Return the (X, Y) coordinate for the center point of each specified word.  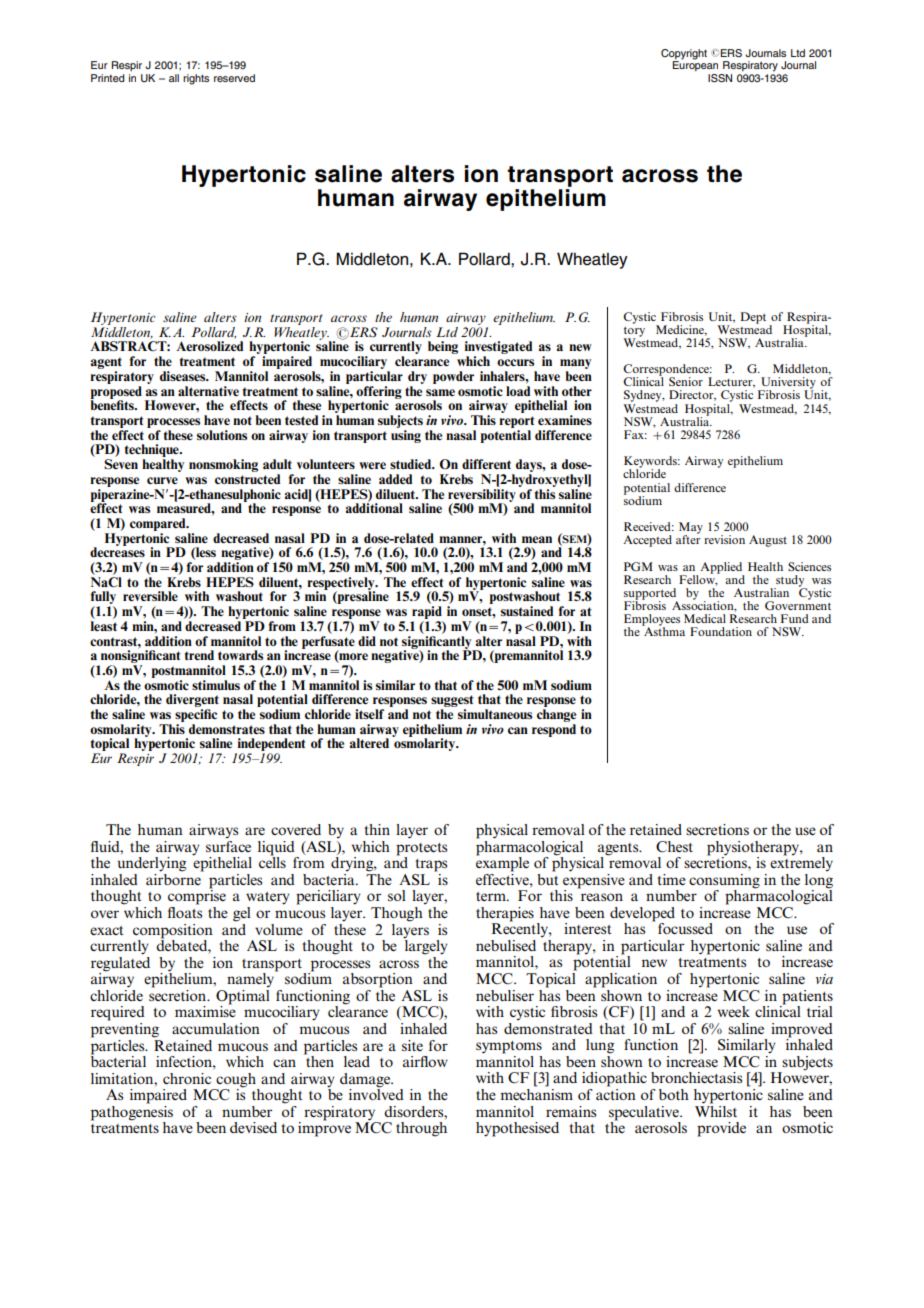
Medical (705, 618)
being (443, 347)
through (421, 1129)
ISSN (720, 78)
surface (228, 846)
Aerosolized (210, 346)
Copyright (684, 55)
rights (196, 79)
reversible (150, 596)
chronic (187, 1078)
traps (431, 865)
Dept (753, 318)
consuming (724, 882)
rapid (427, 614)
